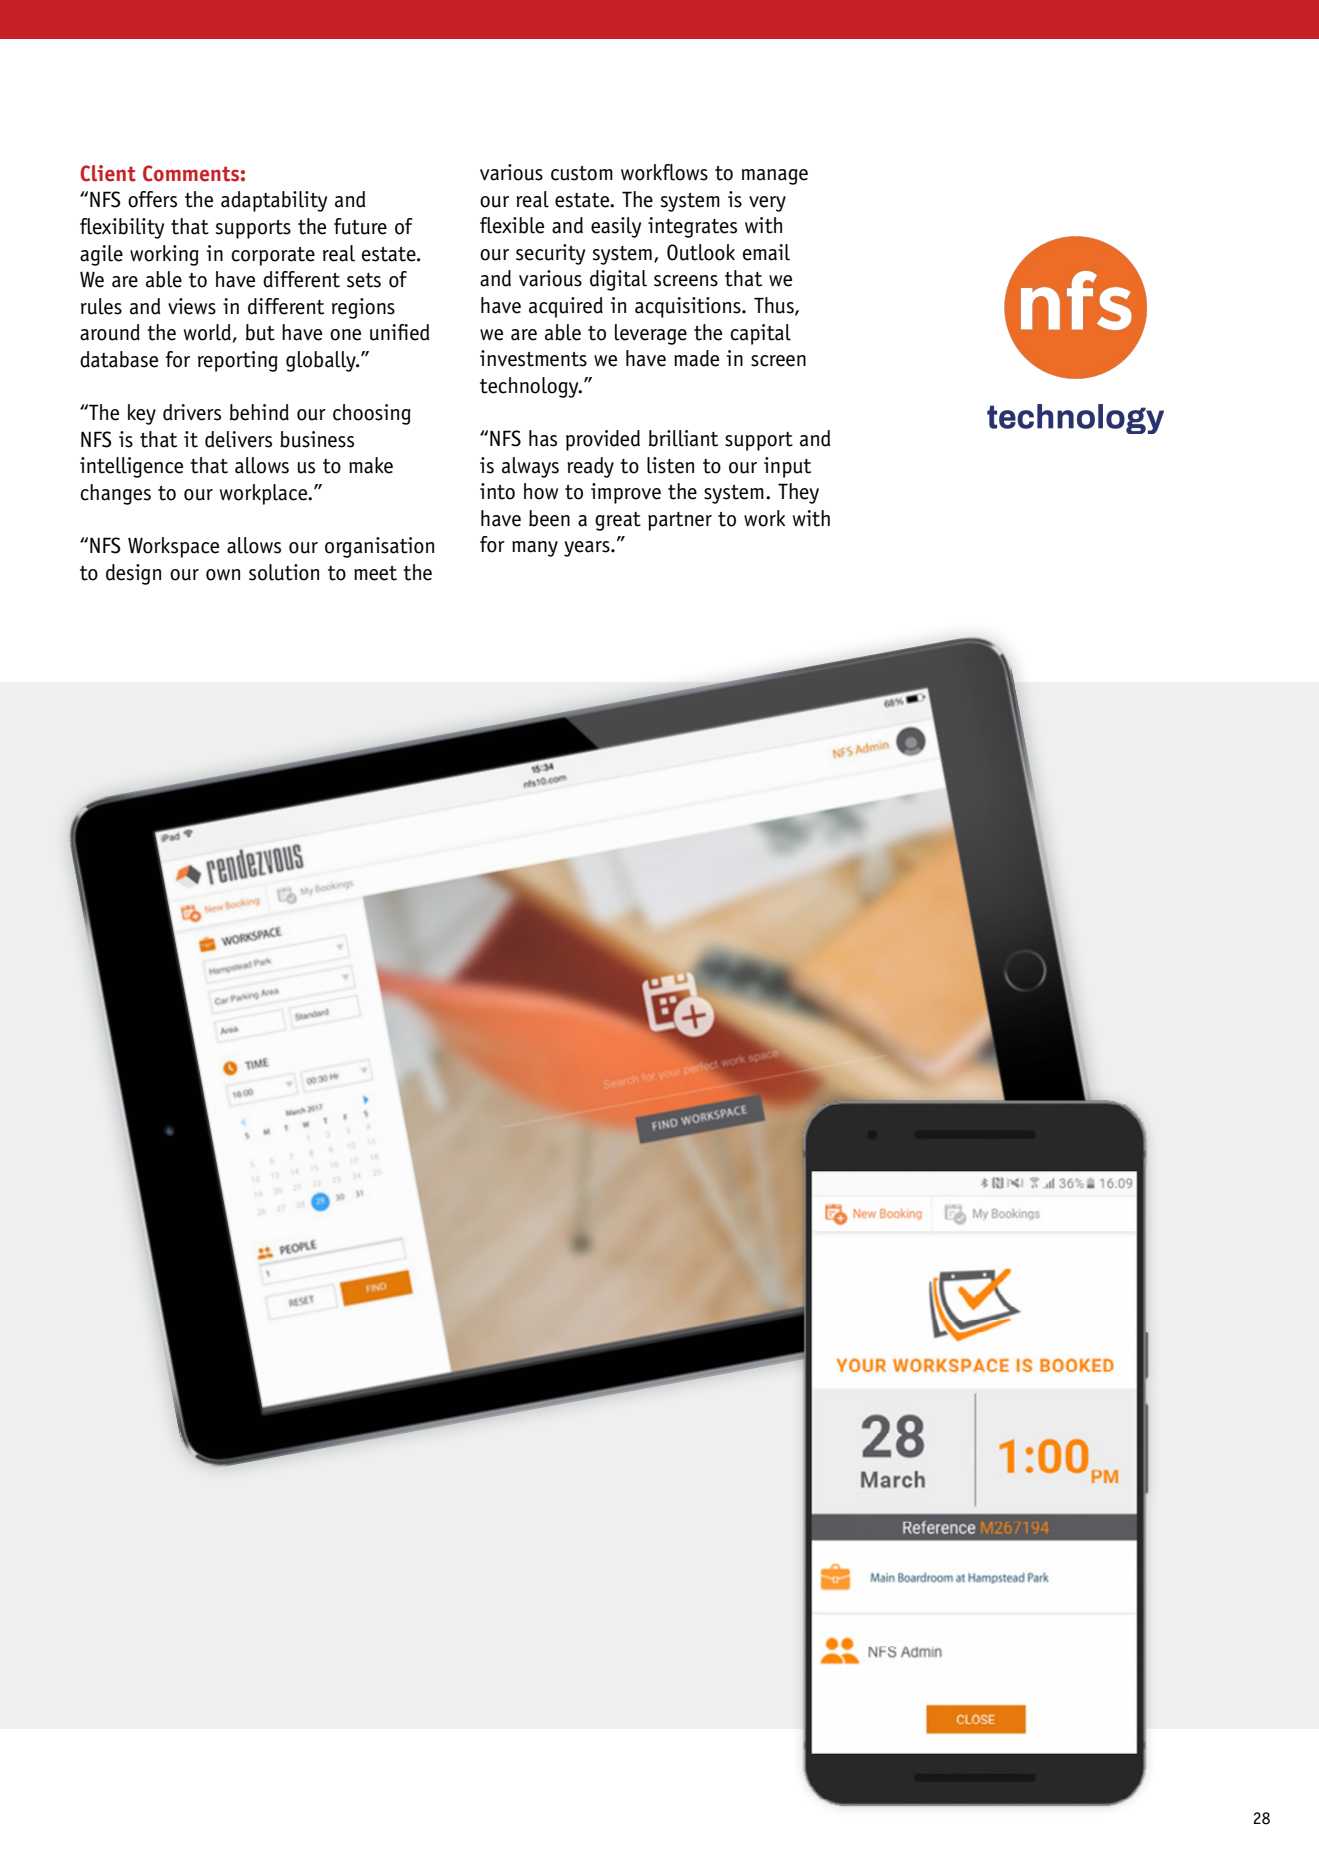 The height and width of the screenshot is (1866, 1319). What do you see at coordinates (775, 177) in the screenshot?
I see `manage` at bounding box center [775, 177].
